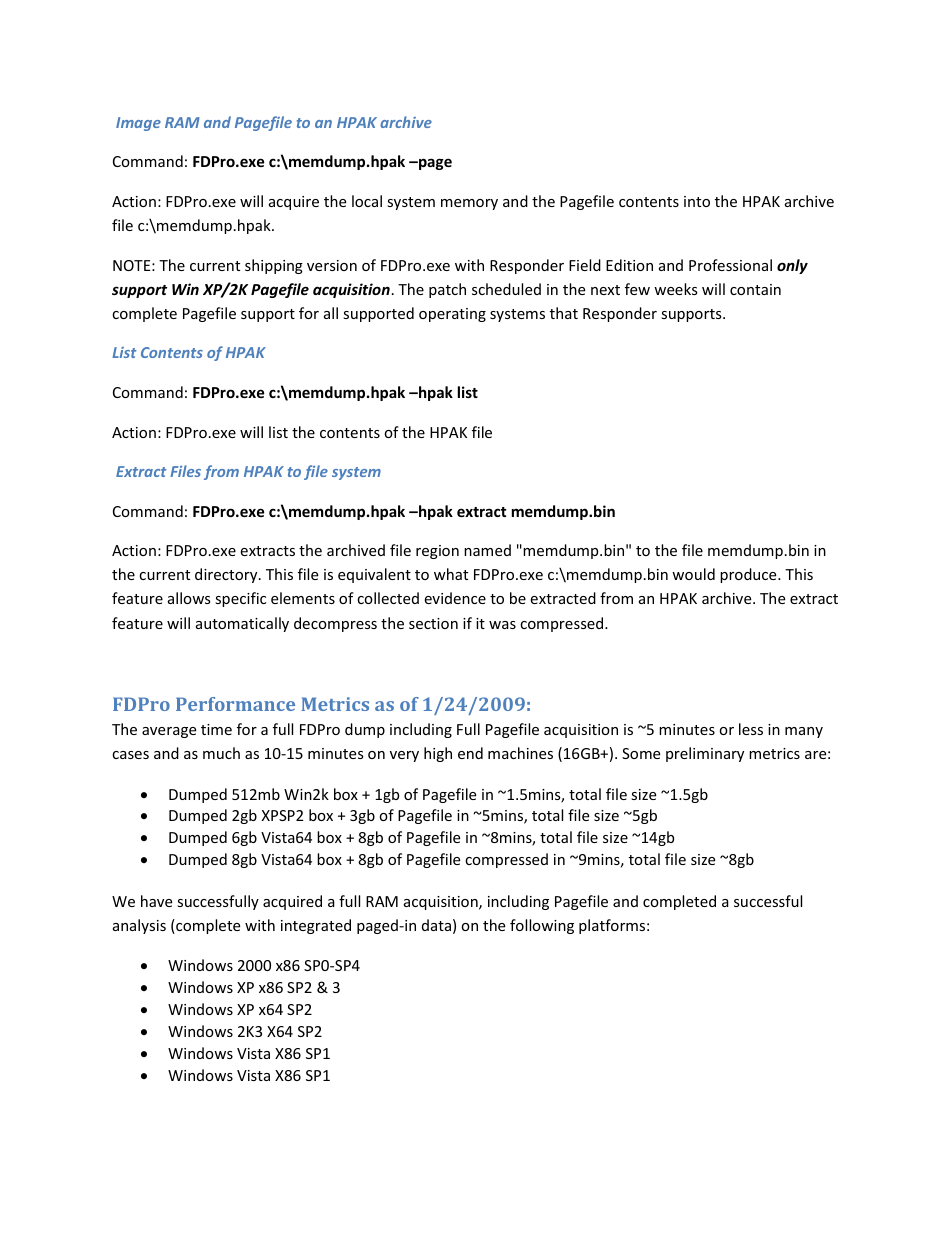  Describe the element at coordinates (452, 315) in the screenshot. I see `operating` at that location.
